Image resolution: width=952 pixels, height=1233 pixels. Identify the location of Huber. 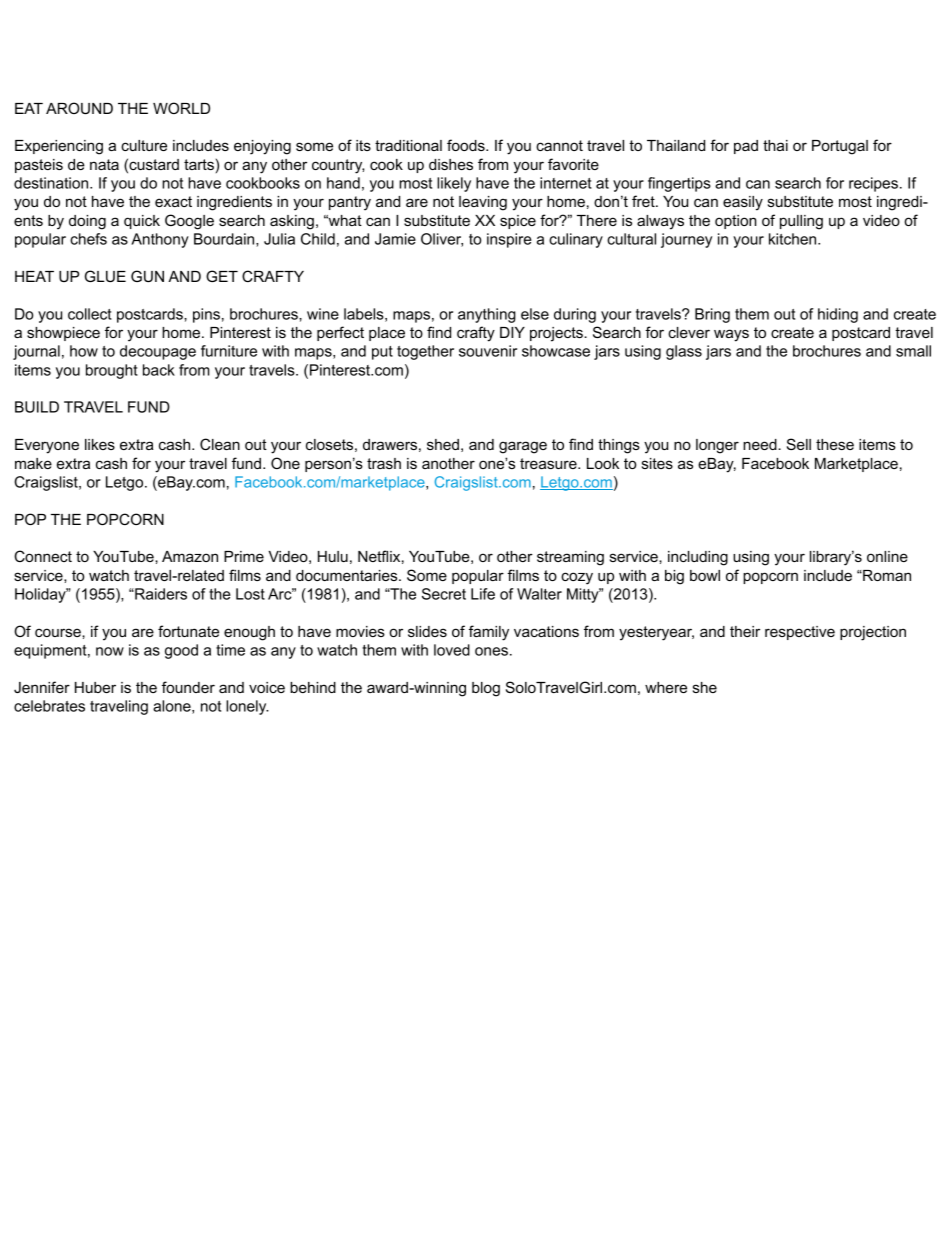
(95, 687).
